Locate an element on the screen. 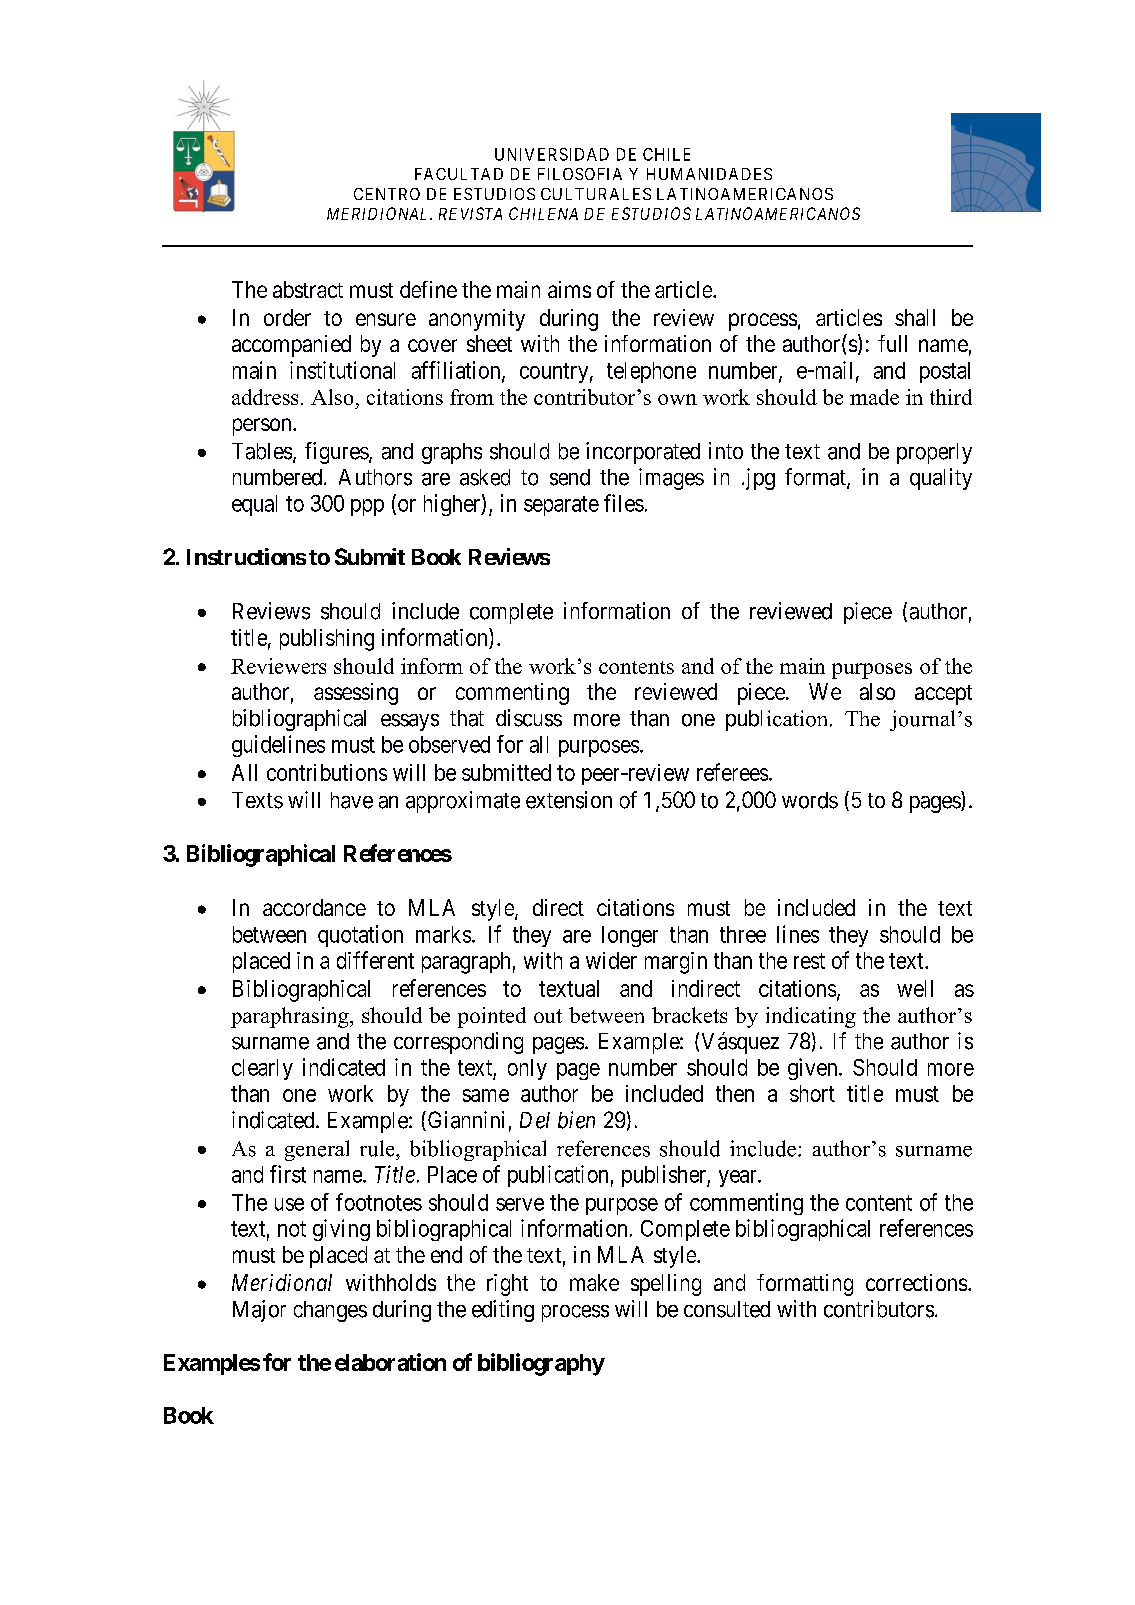  shall is located at coordinates (915, 317).
